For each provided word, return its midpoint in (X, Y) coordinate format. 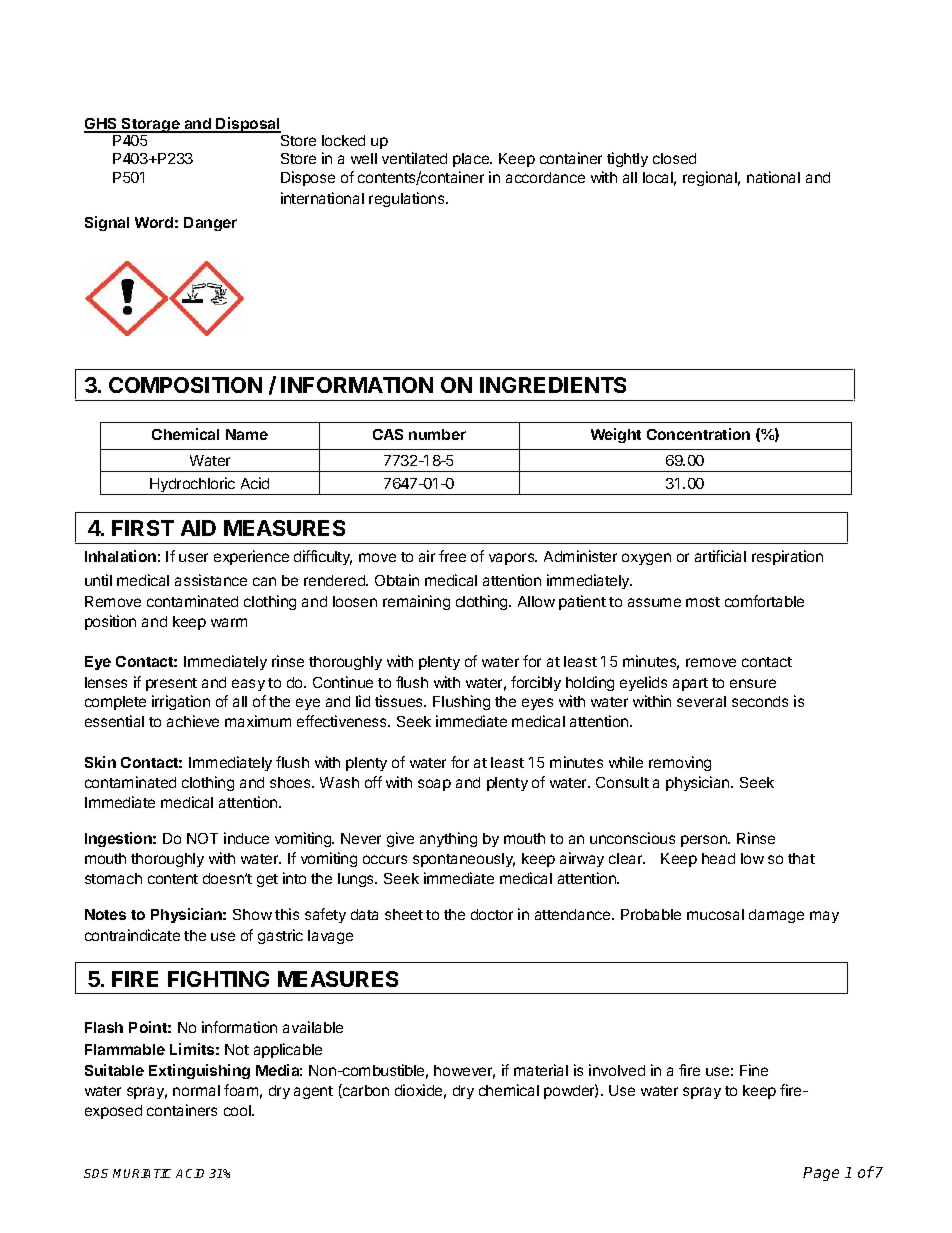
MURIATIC (142, 1173)
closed (674, 158)
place (472, 160)
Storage (151, 125)
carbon (365, 1091)
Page (821, 1174)
